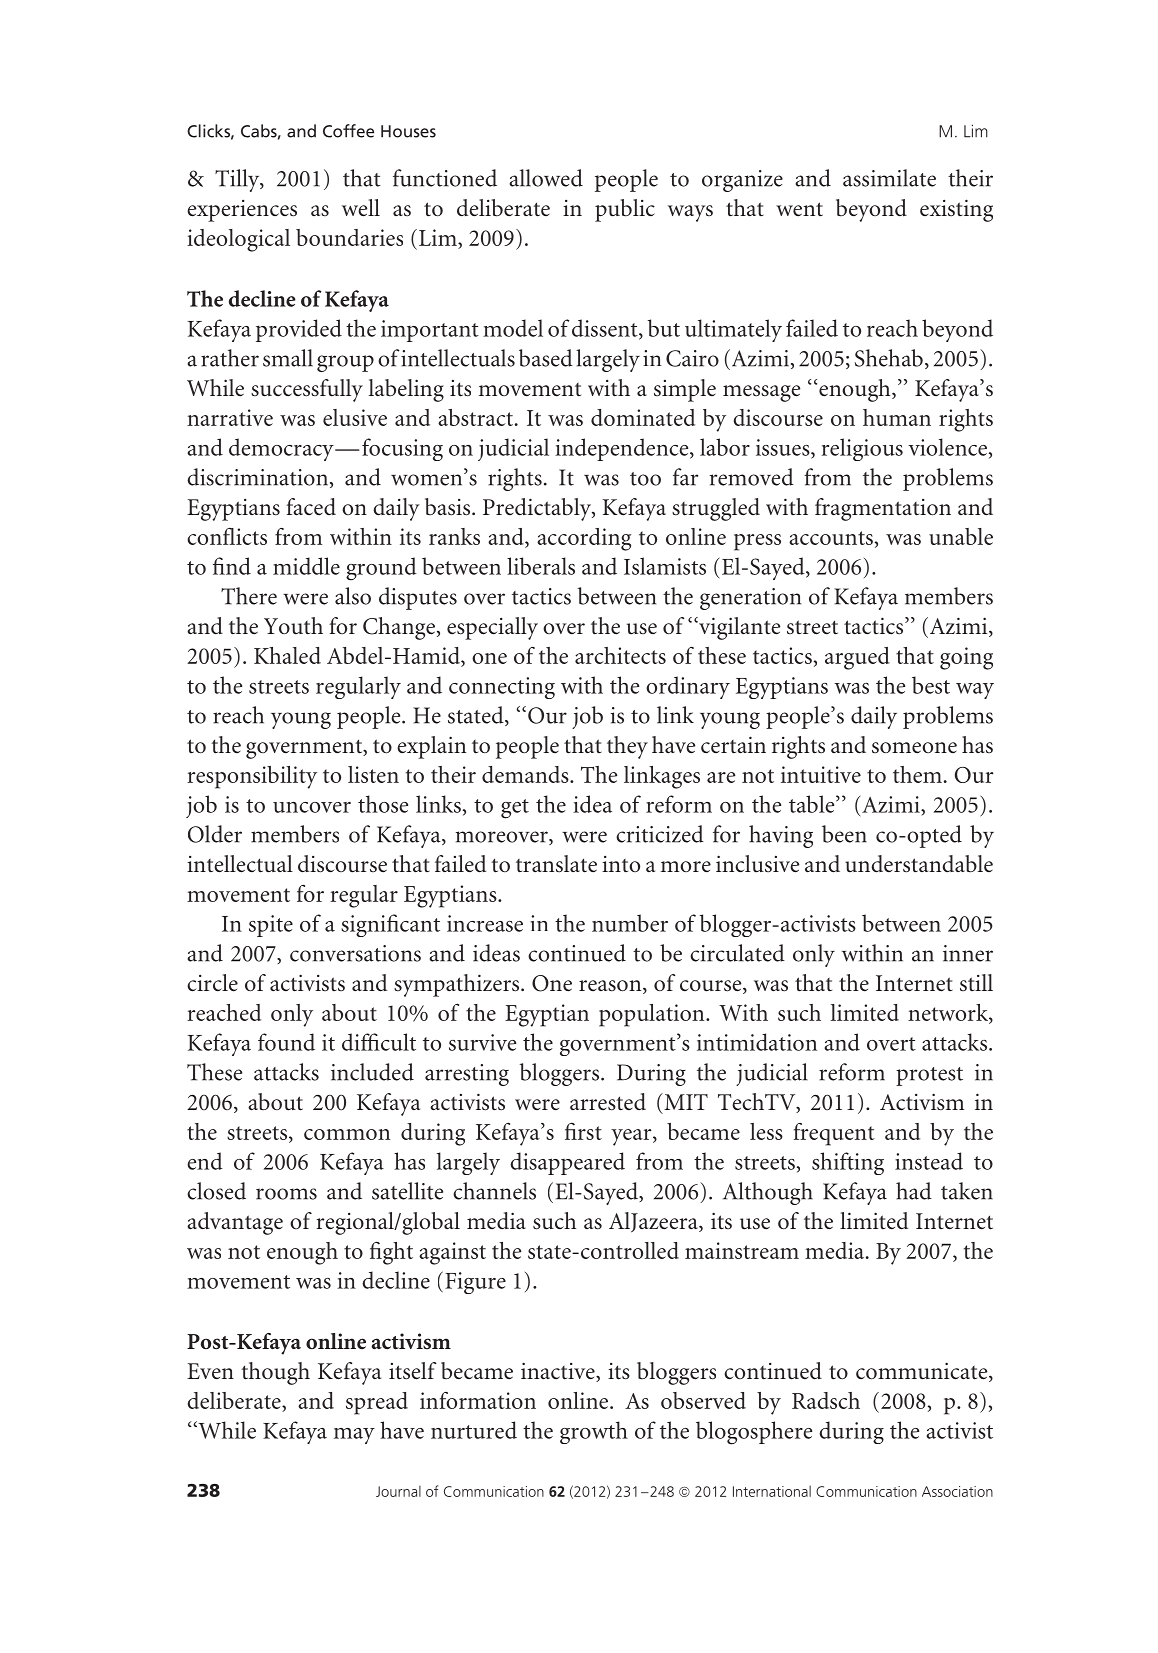  I want to click on population, so click(653, 1015).
